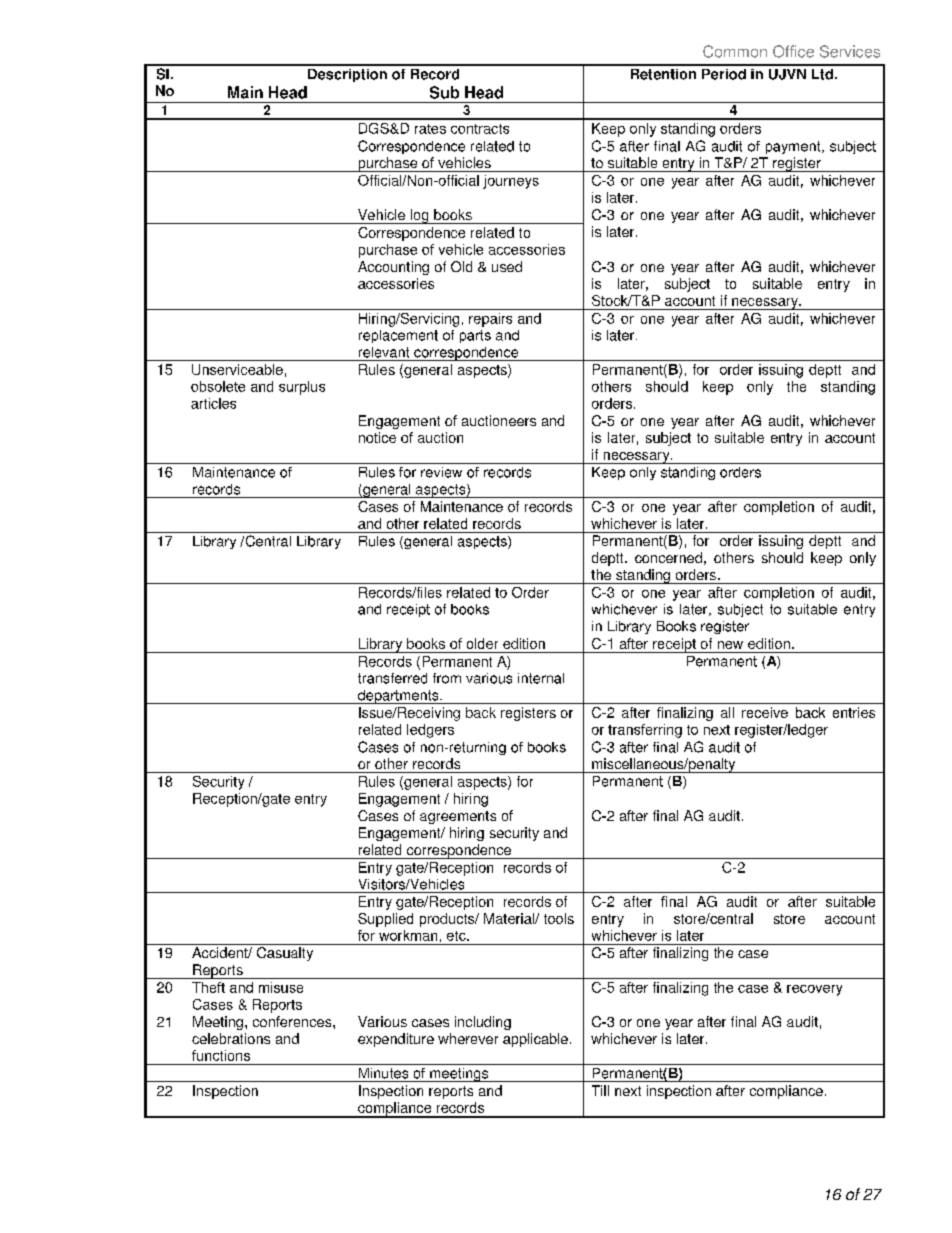 The width and height of the screenshot is (952, 1233). Describe the element at coordinates (293, 1021) in the screenshot. I see `conferences` at that location.
